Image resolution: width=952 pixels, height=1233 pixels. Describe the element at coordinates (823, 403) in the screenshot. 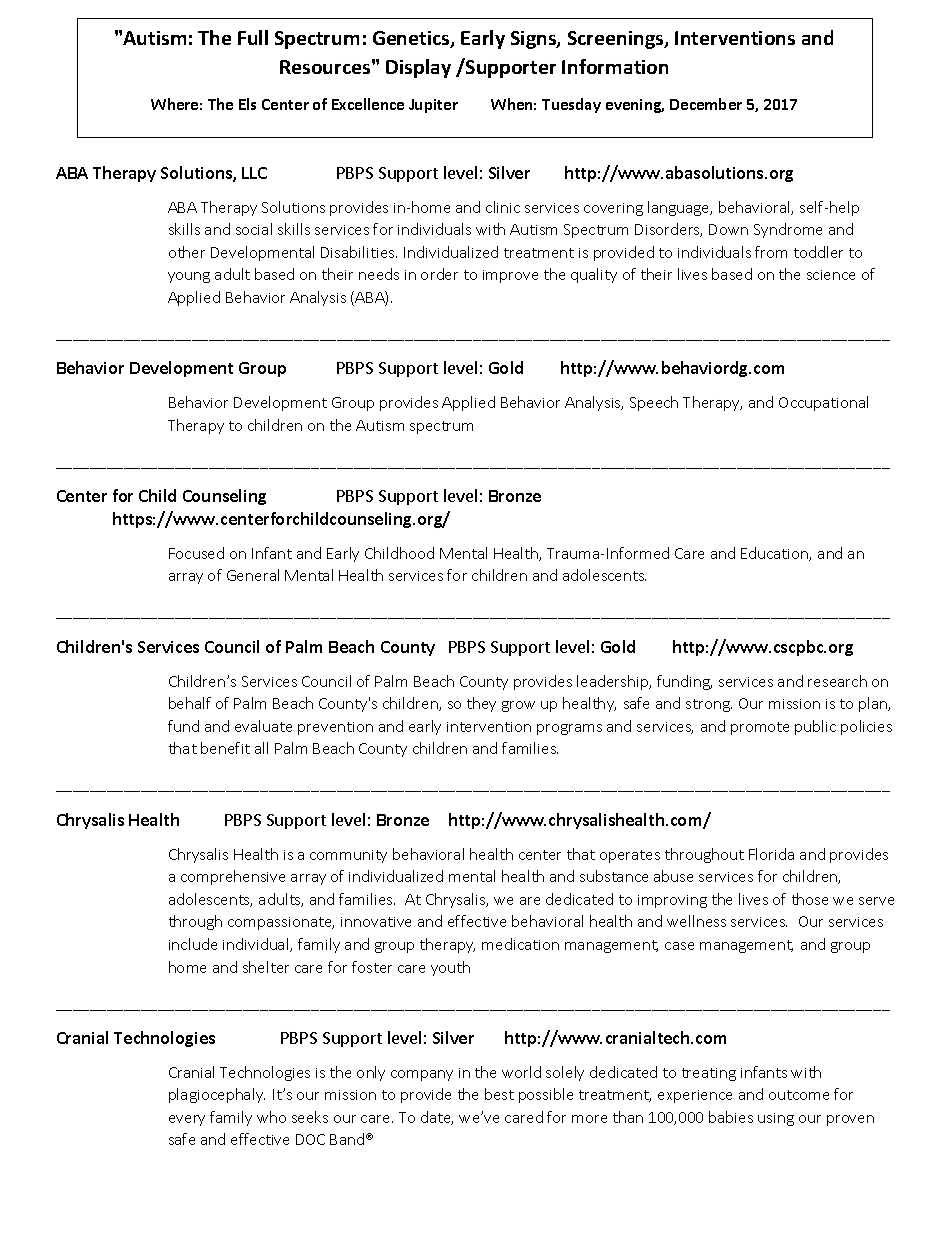

I see `Occupational` at that location.
